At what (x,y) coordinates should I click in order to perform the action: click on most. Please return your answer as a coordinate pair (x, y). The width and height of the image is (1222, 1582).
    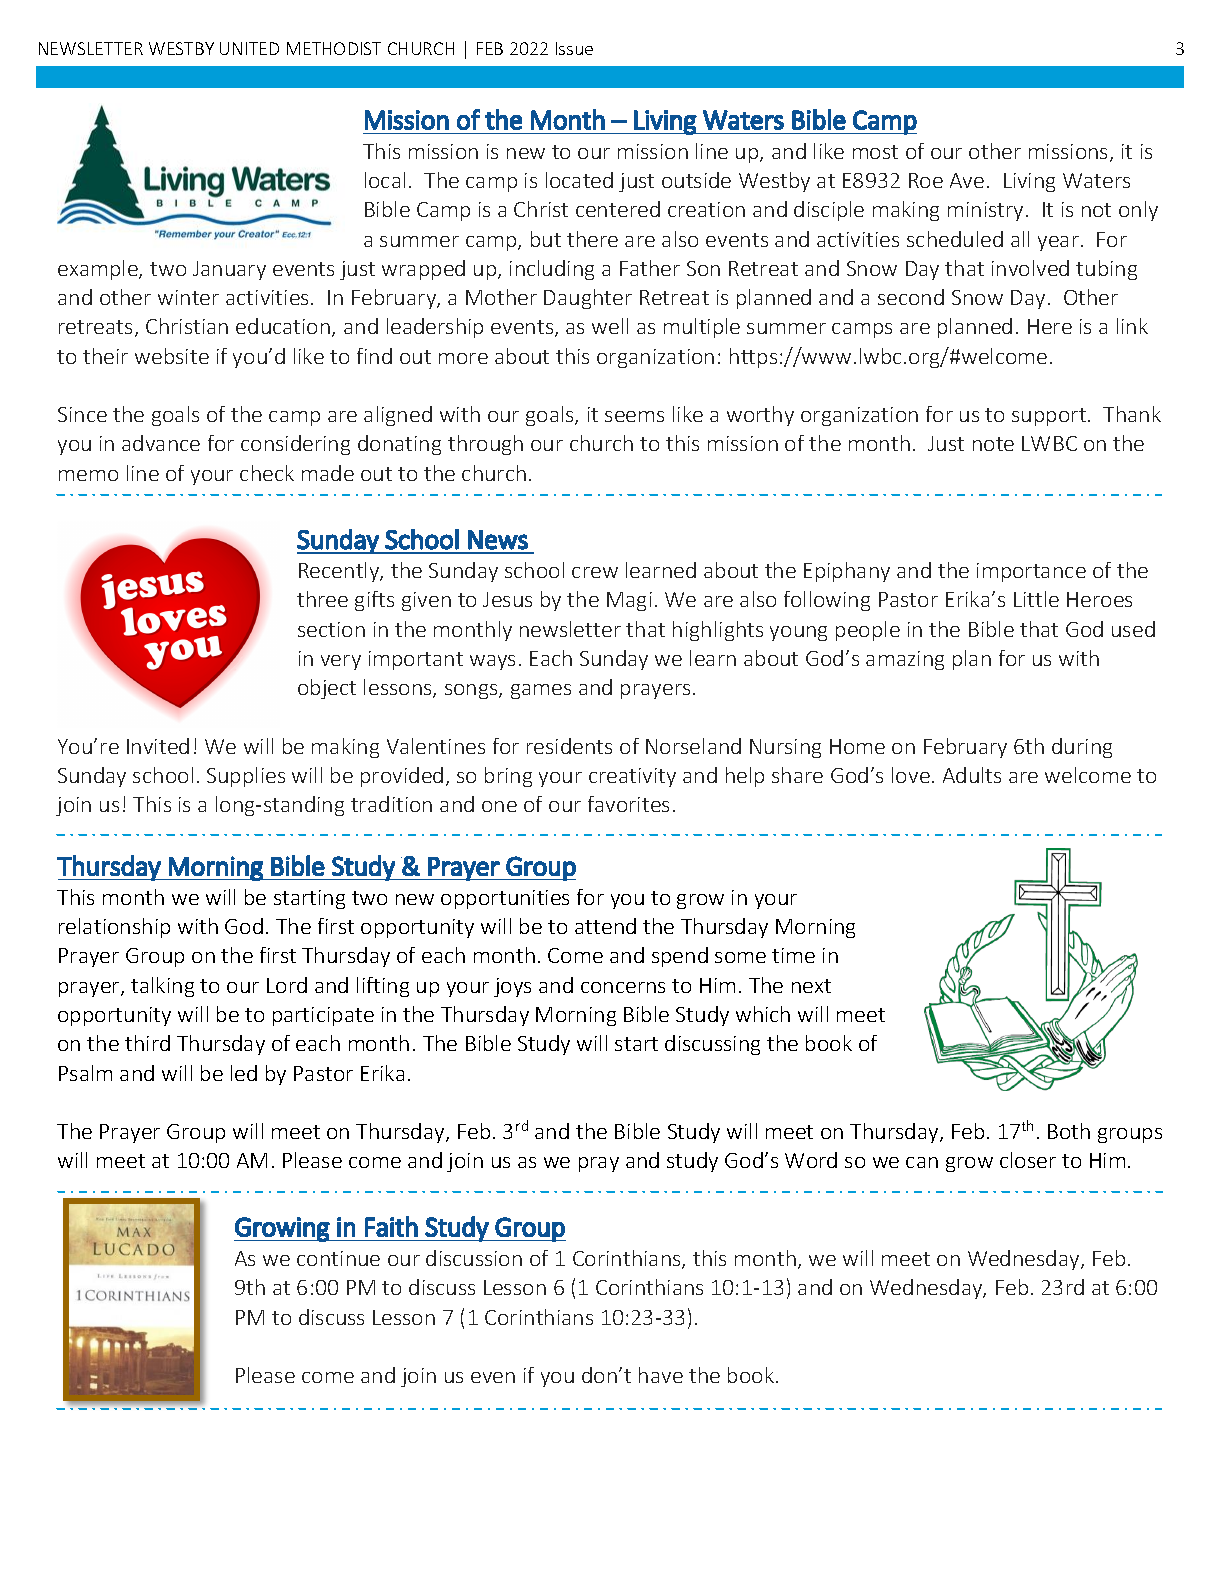
    Looking at the image, I should click on (875, 152).
